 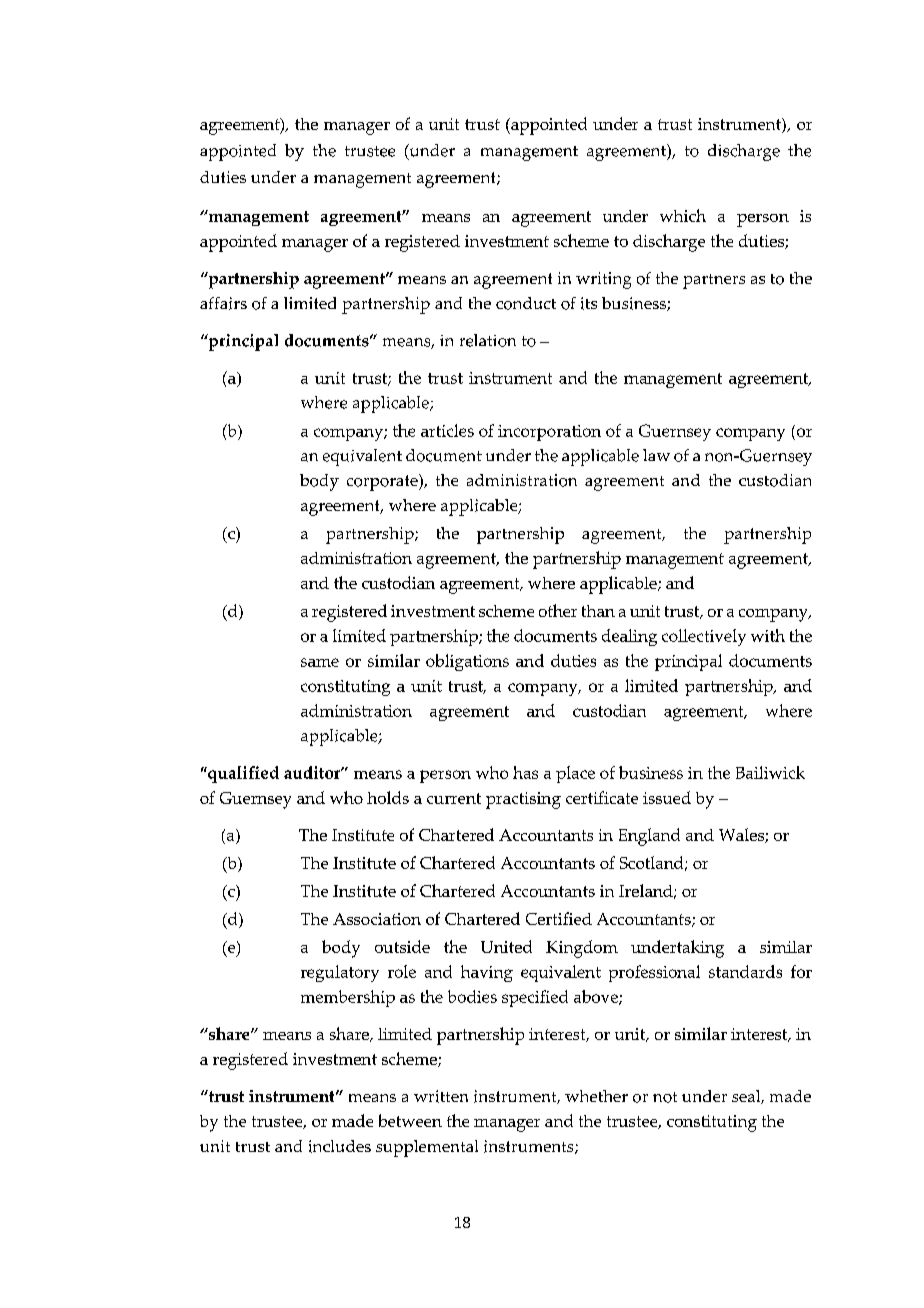 What do you see at coordinates (526, 303) in the document?
I see `conduct` at bounding box center [526, 303].
